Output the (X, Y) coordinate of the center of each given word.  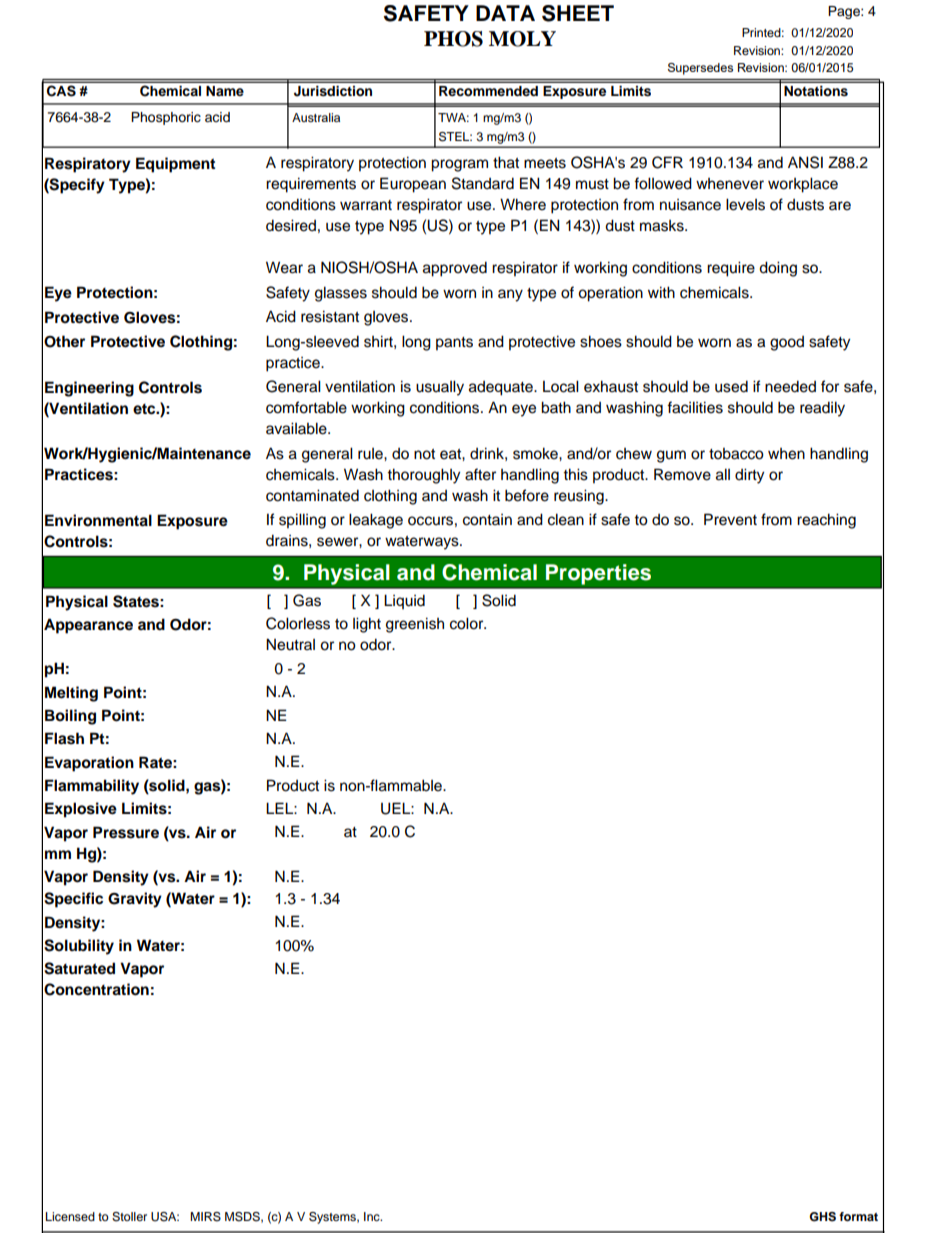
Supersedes (700, 69)
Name (224, 91)
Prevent (730, 519)
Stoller (129, 1217)
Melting (71, 694)
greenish (415, 625)
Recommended (488, 91)
